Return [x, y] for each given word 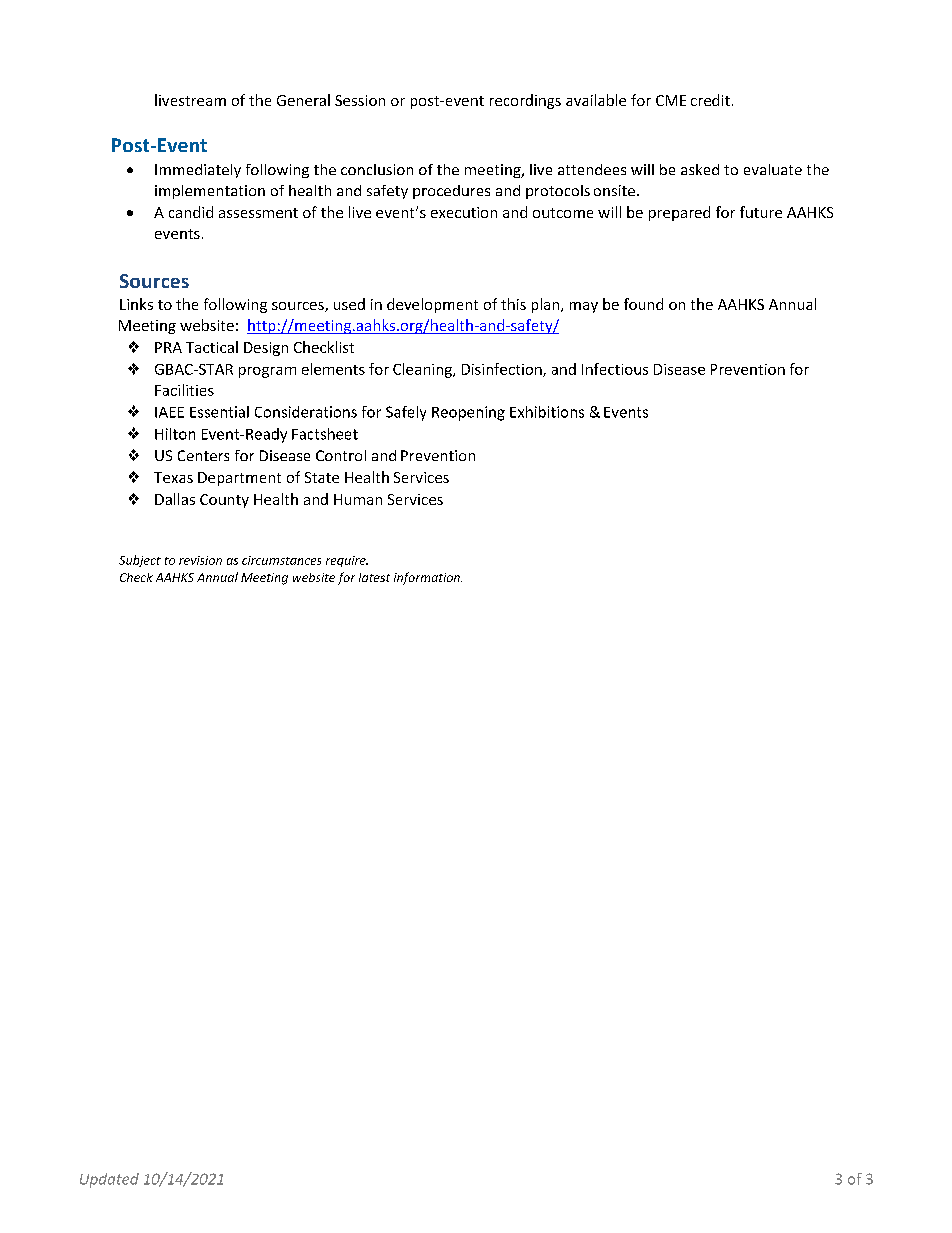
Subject [140, 561]
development [432, 305]
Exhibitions [547, 412]
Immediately [198, 171]
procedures [451, 192]
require [347, 561]
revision [200, 560]
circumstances [281, 560]
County [224, 501]
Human [358, 499]
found [643, 304]
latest [374, 577]
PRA [168, 347]
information [428, 578]
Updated [109, 1180]
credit [710, 100]
